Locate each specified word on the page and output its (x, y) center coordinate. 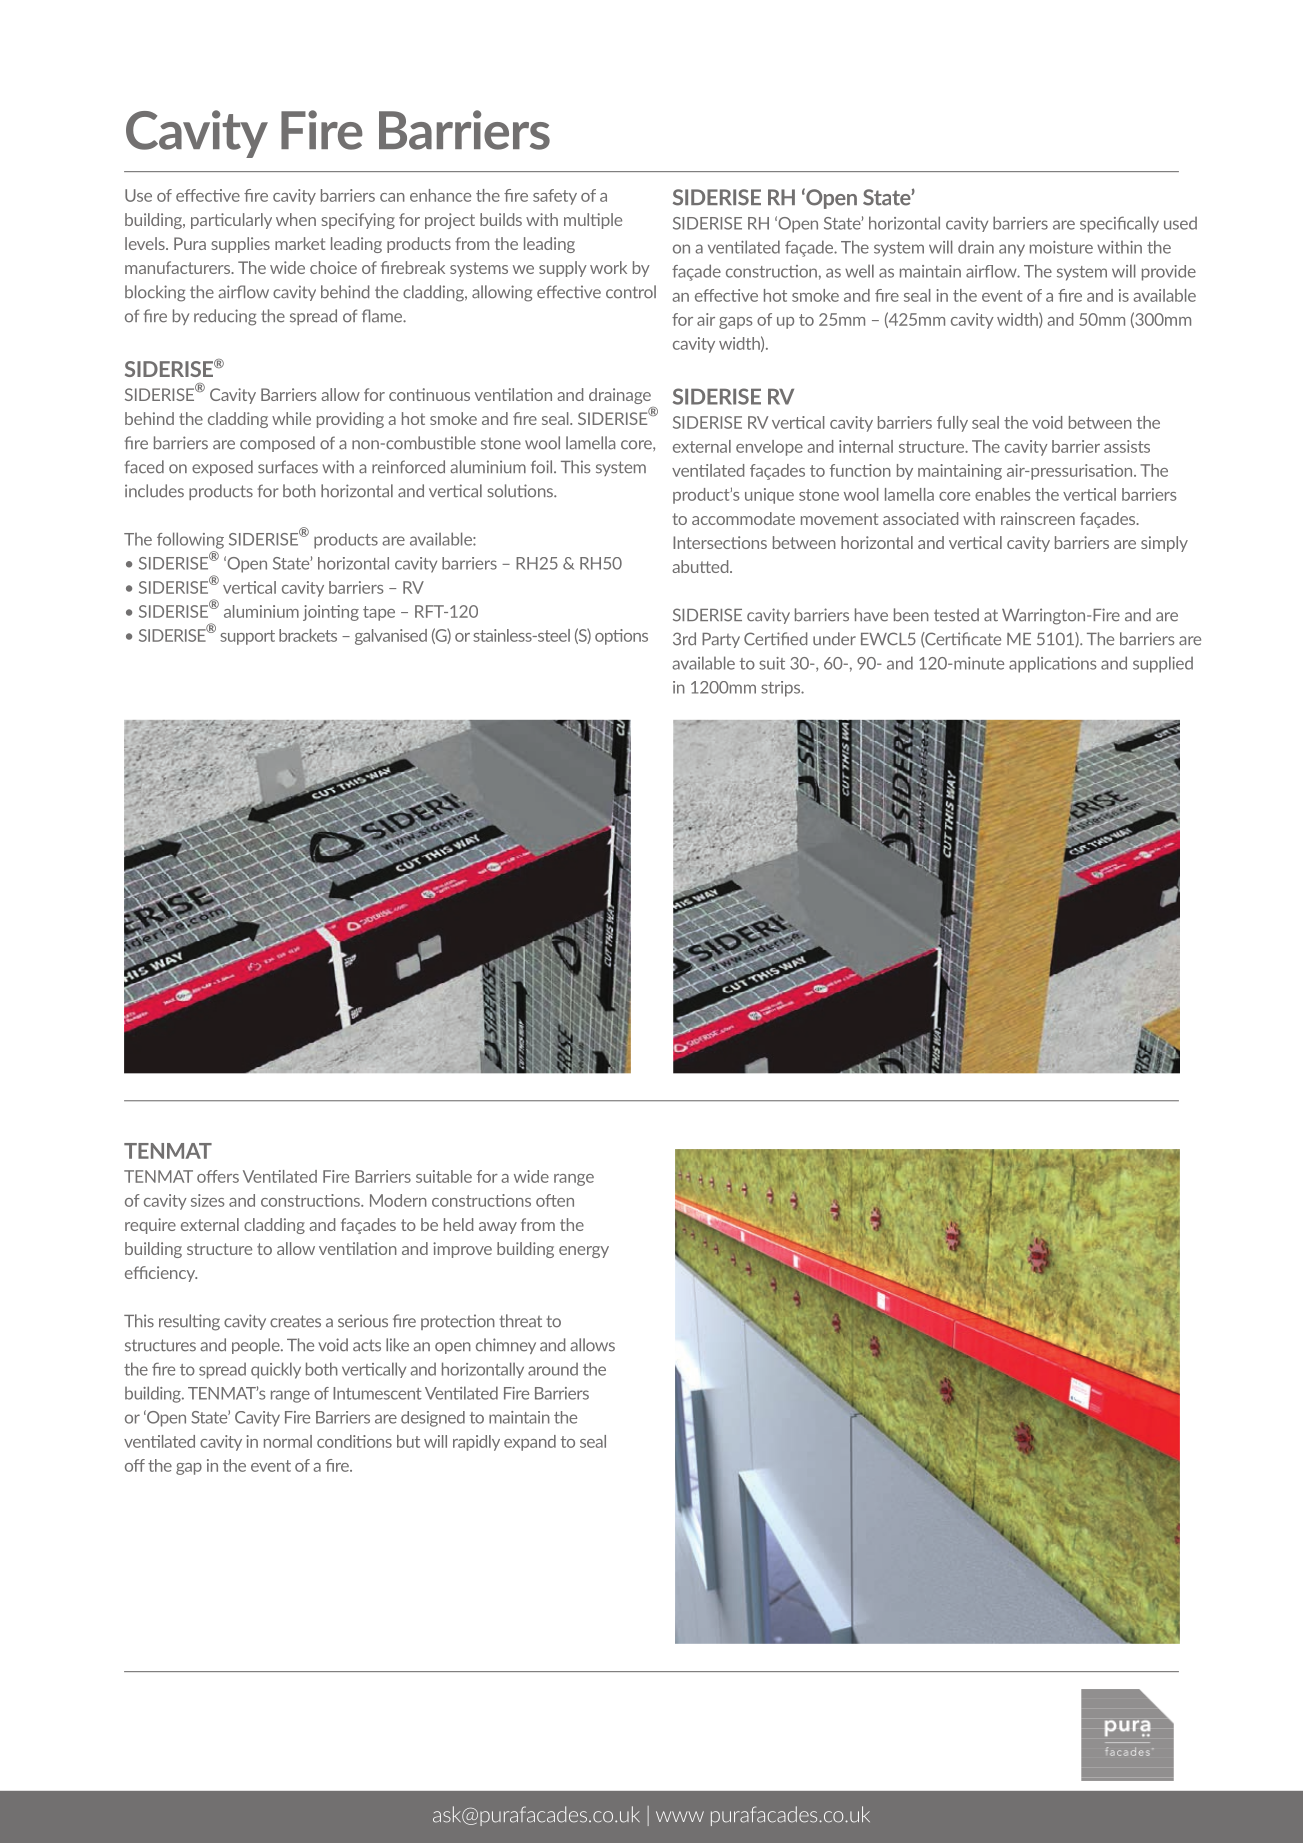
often (555, 1200)
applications (1052, 664)
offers (218, 1176)
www (680, 1816)
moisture (1061, 247)
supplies (240, 245)
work (608, 267)
